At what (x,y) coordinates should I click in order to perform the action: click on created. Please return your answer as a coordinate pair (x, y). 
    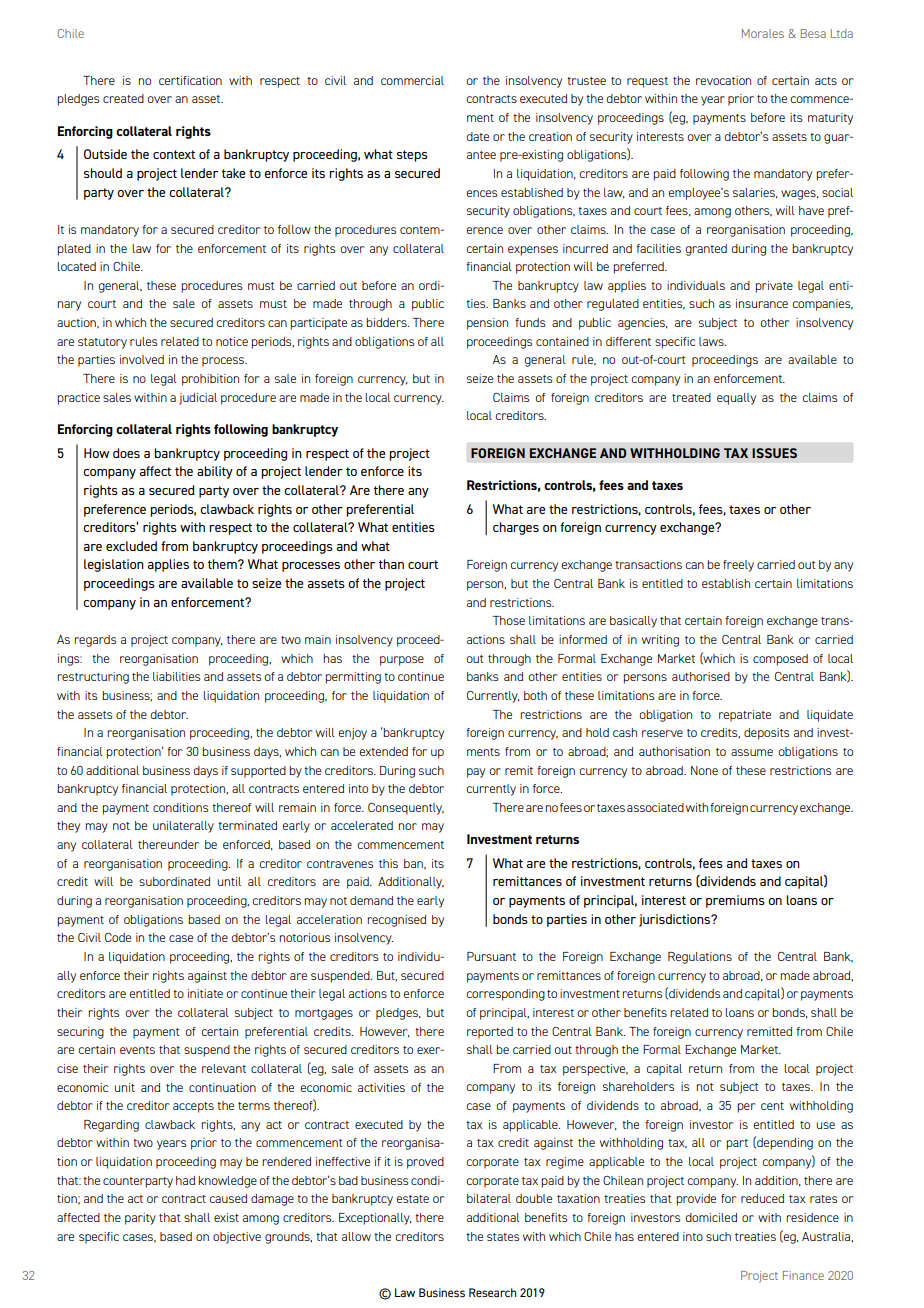
    Looking at the image, I should click on (123, 98).
